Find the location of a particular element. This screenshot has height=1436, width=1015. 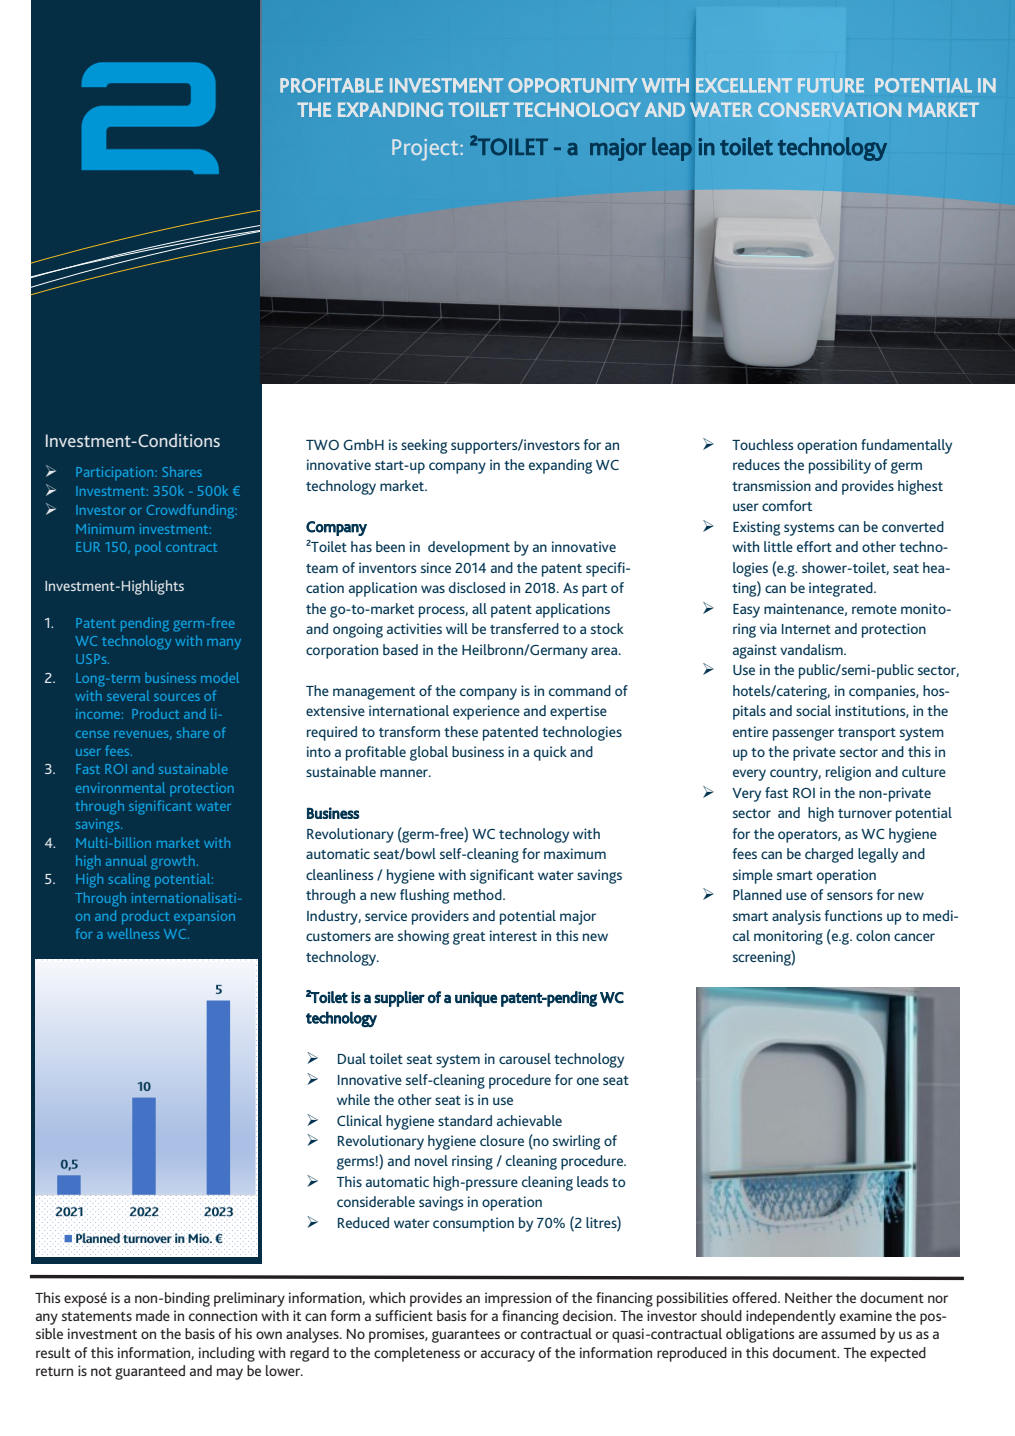

pool is located at coordinates (148, 548).
